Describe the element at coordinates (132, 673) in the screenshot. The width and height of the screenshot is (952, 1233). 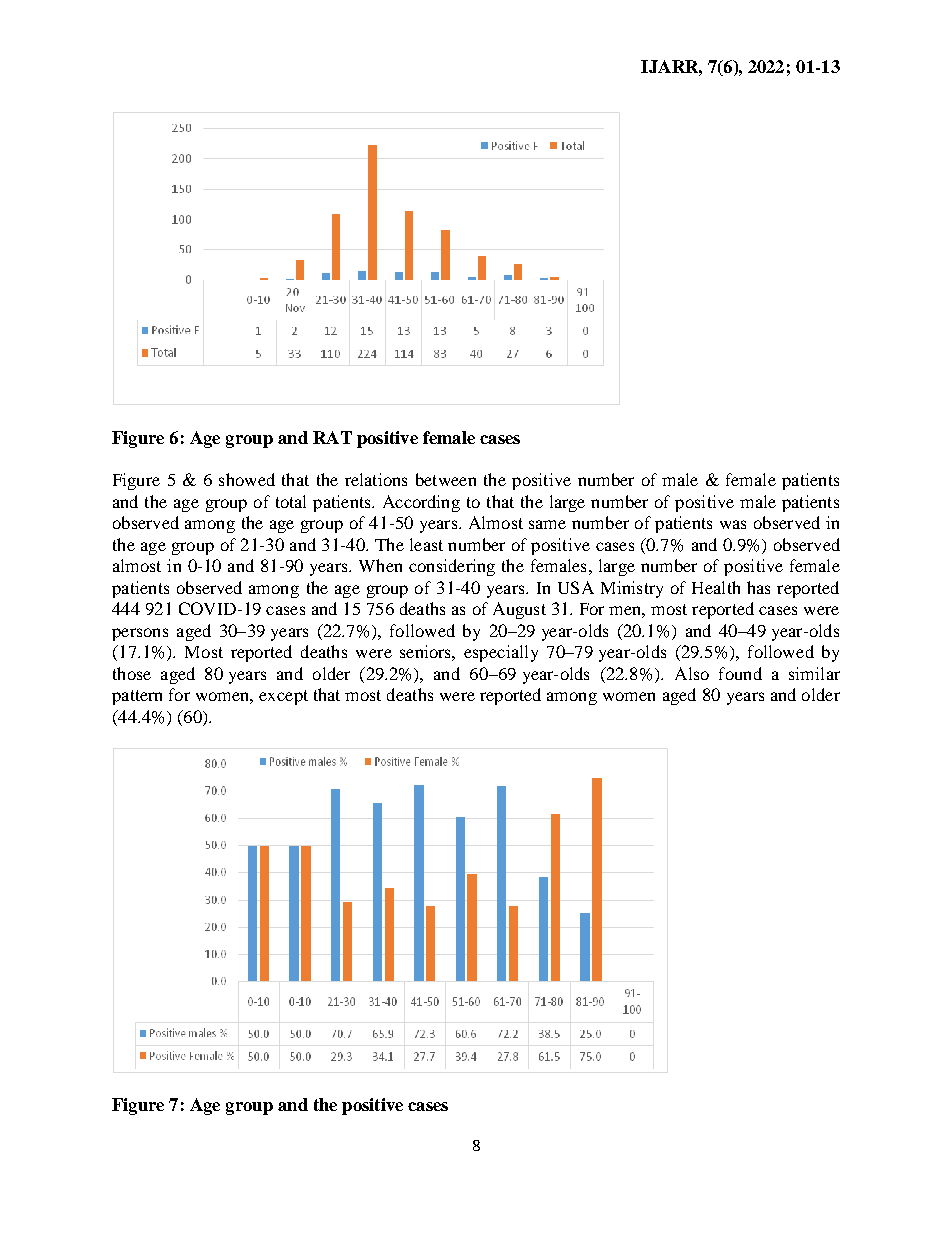
I see `those` at that location.
